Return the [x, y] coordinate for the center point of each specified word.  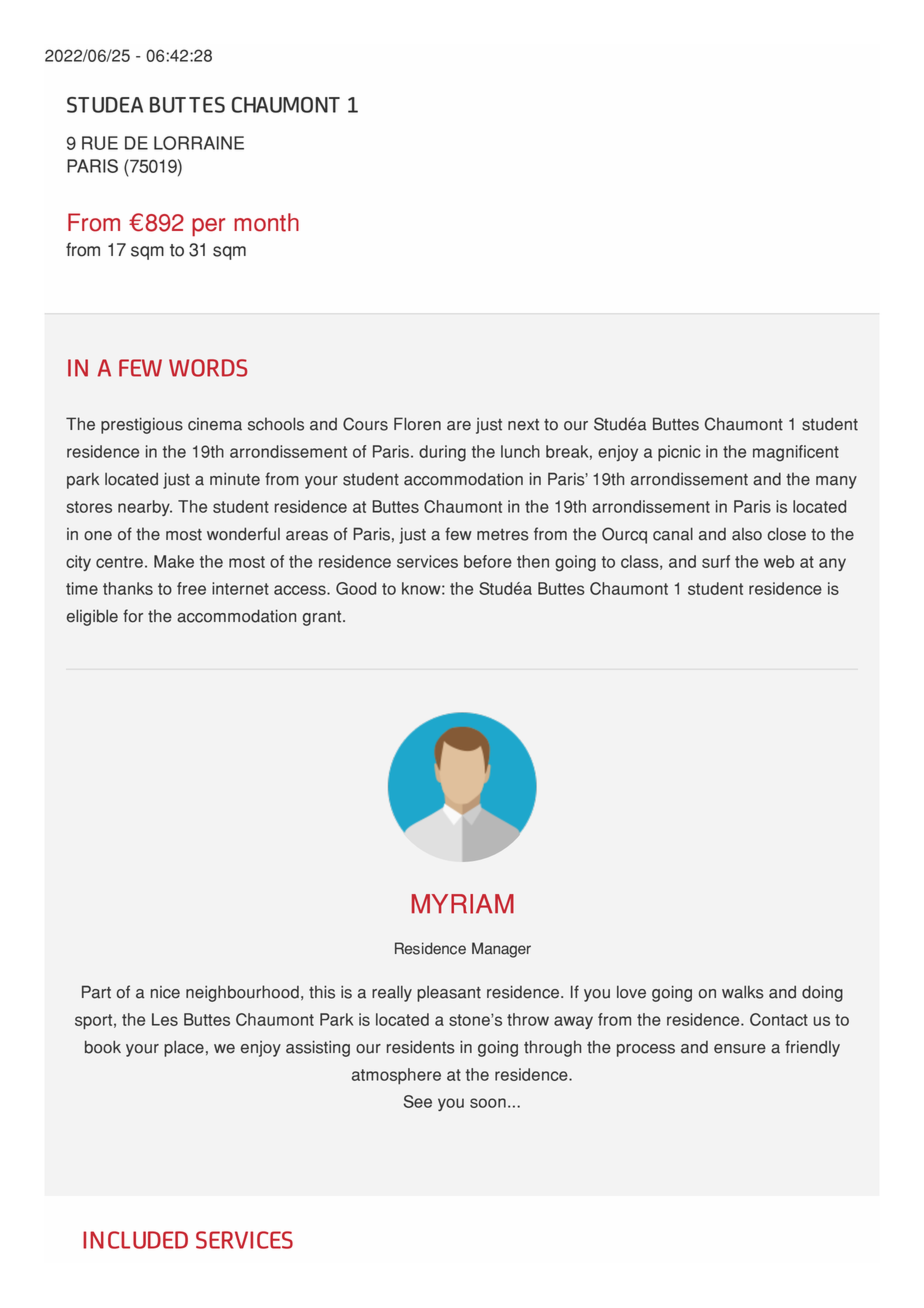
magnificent [796, 453]
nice [165, 992]
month [266, 222]
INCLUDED [135, 1240]
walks [743, 992]
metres [503, 535]
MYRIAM [463, 904]
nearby [145, 508]
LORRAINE [199, 143]
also [747, 534]
